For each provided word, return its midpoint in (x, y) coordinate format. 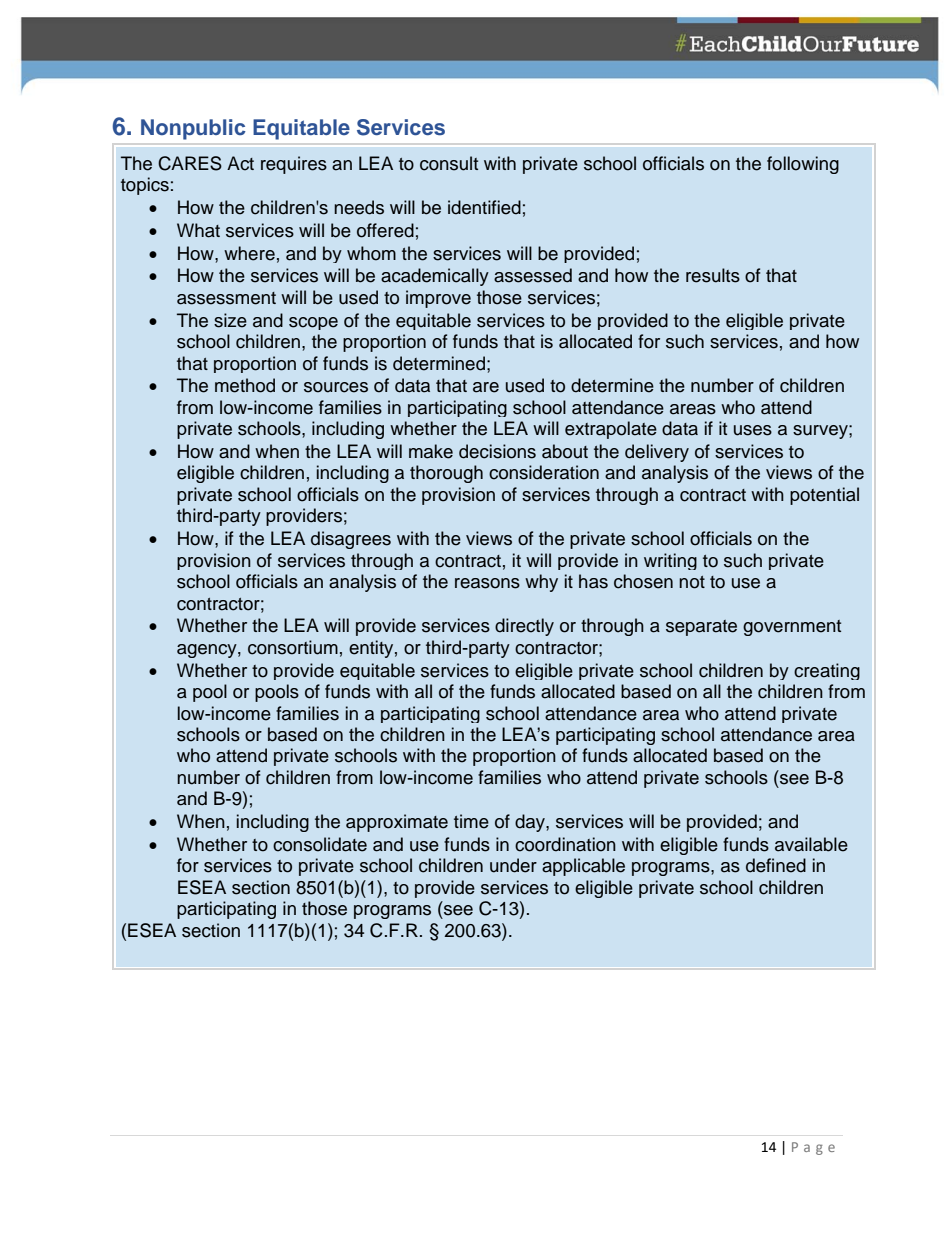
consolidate (320, 844)
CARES (190, 163)
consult (449, 163)
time (471, 821)
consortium (293, 647)
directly (524, 627)
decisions (497, 451)
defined (776, 865)
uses (753, 430)
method (245, 385)
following (803, 165)
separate (701, 628)
